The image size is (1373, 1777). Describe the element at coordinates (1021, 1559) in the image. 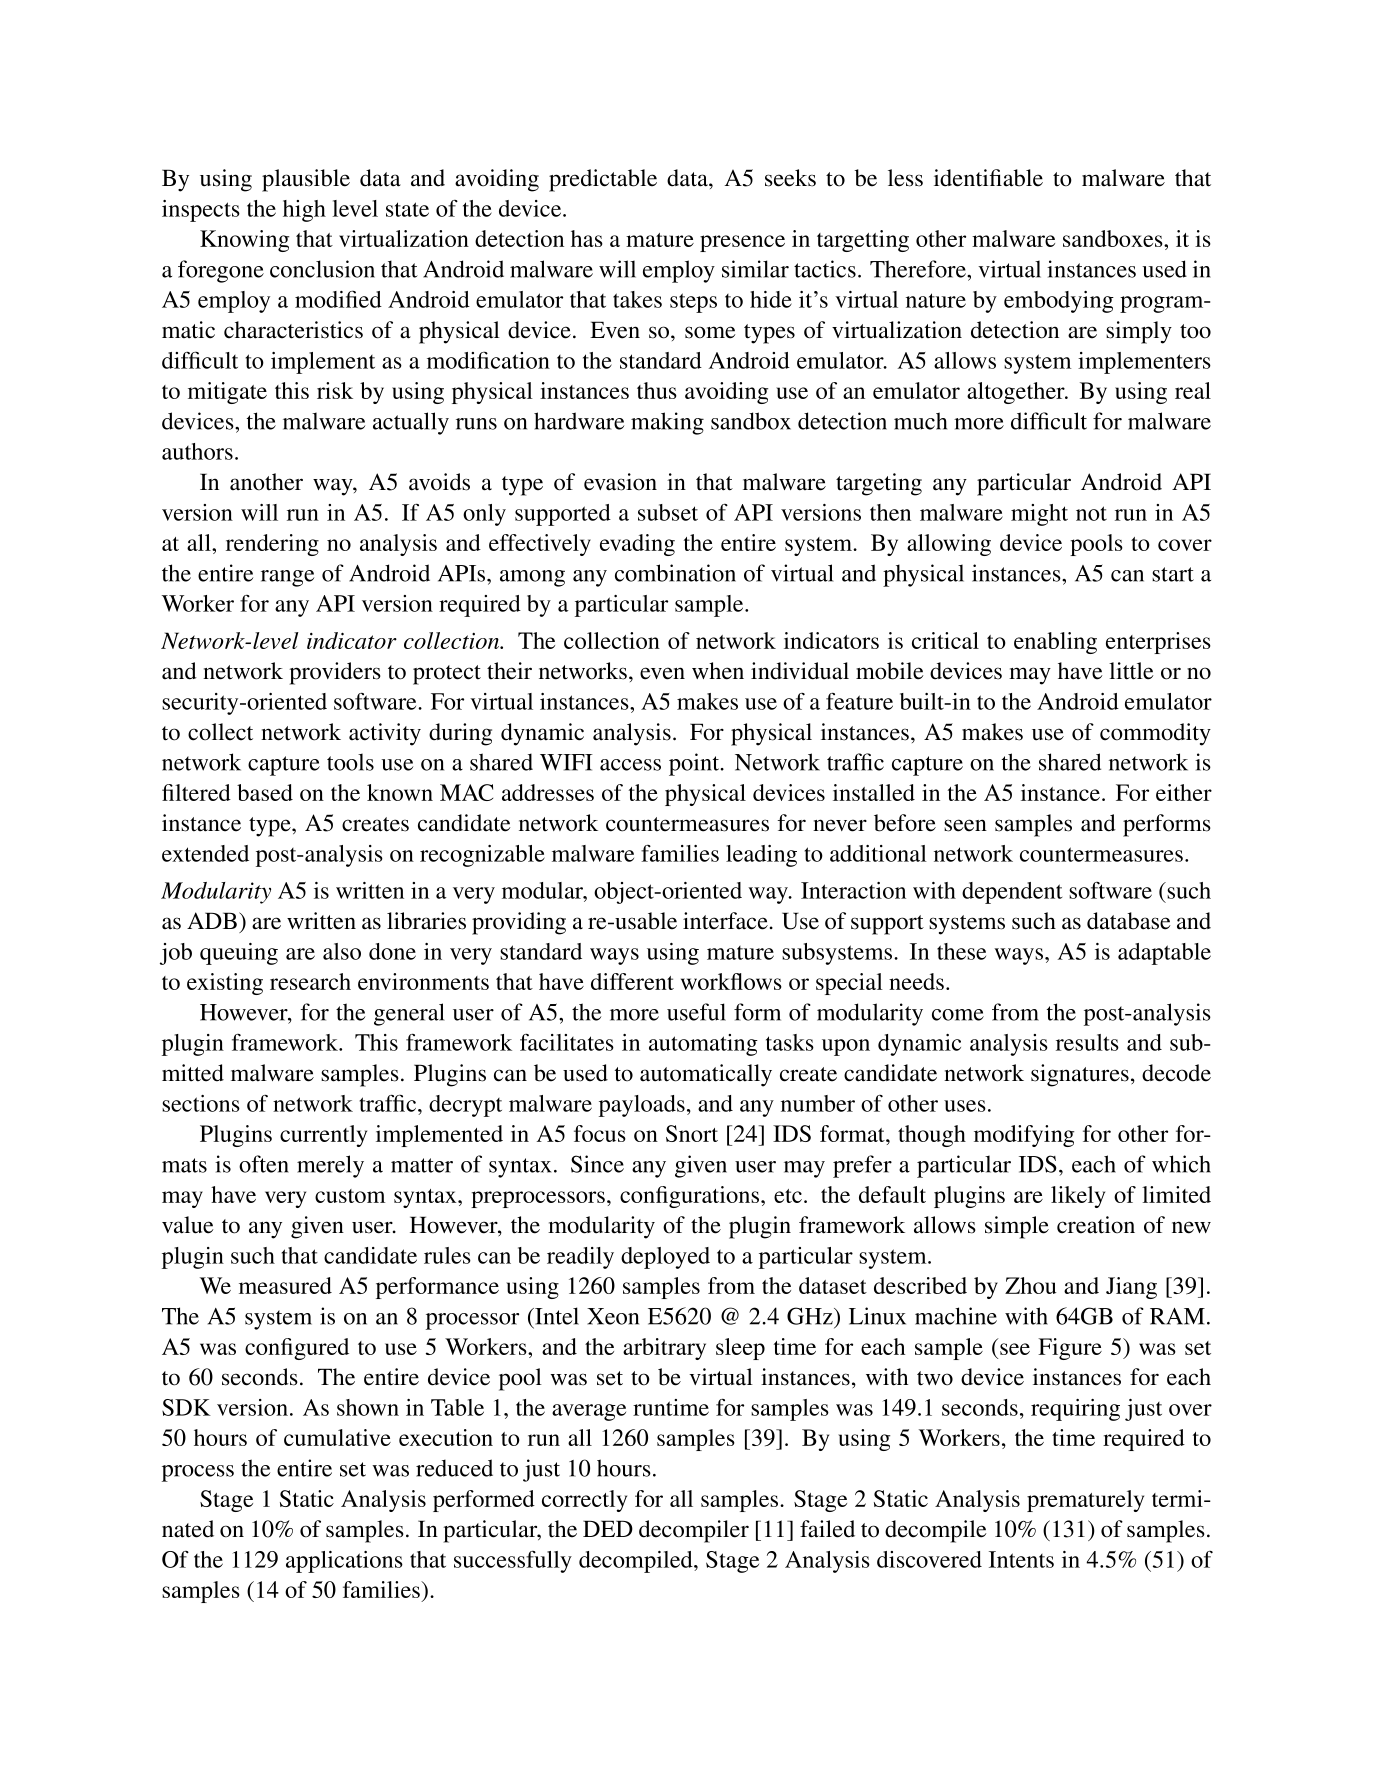

I see `Intents` at that location.
